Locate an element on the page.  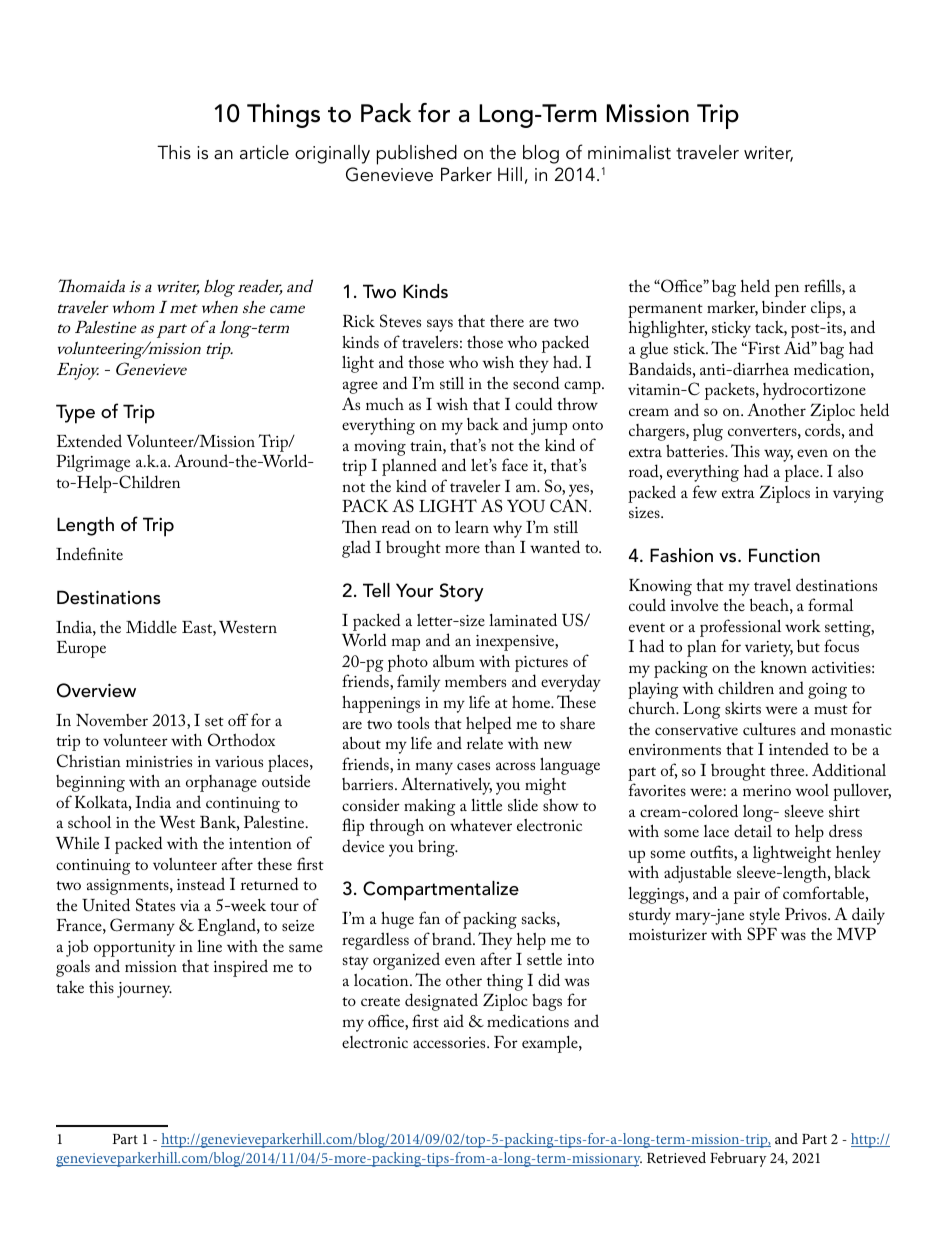
States is located at coordinates (155, 905).
